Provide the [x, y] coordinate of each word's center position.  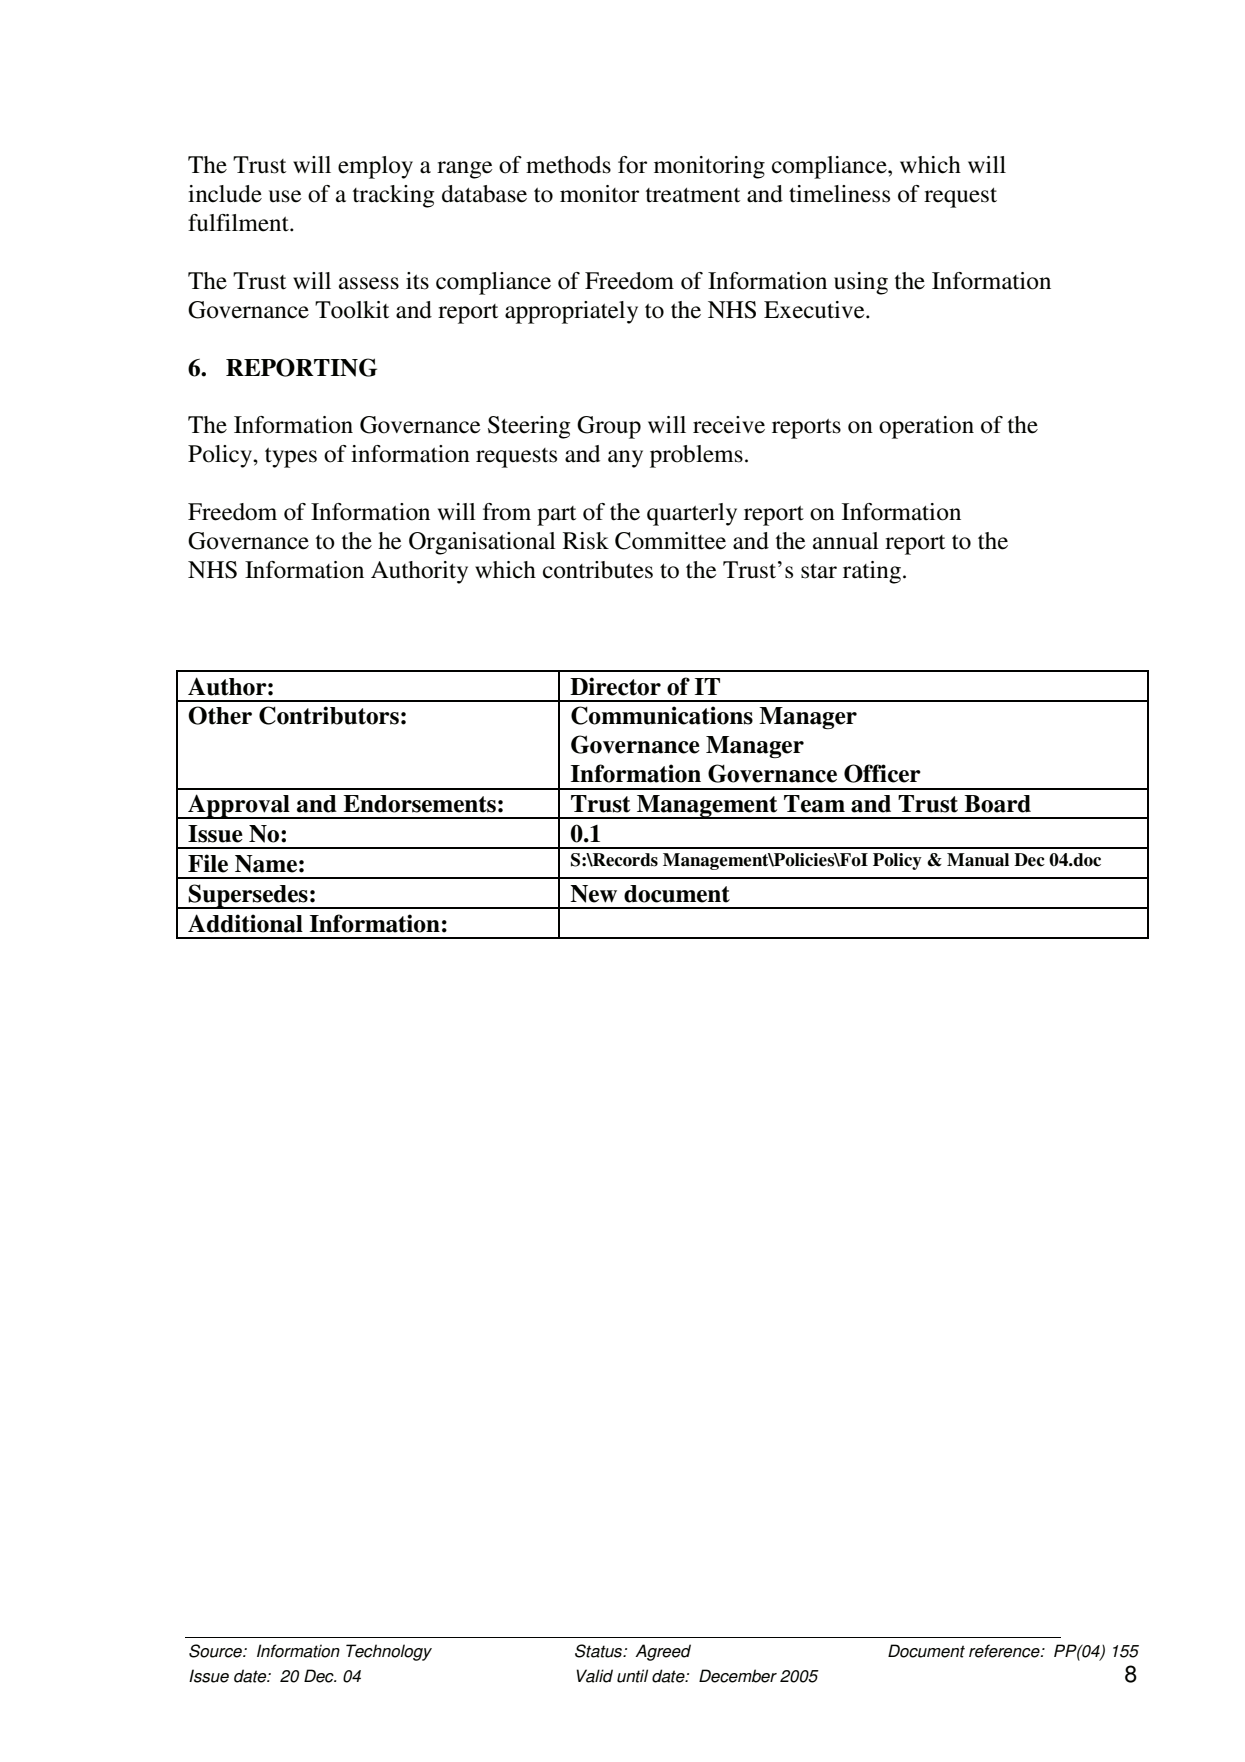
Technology [389, 1652]
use [285, 196]
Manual [978, 860]
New [593, 894]
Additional [245, 923]
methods [568, 165]
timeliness [839, 194]
